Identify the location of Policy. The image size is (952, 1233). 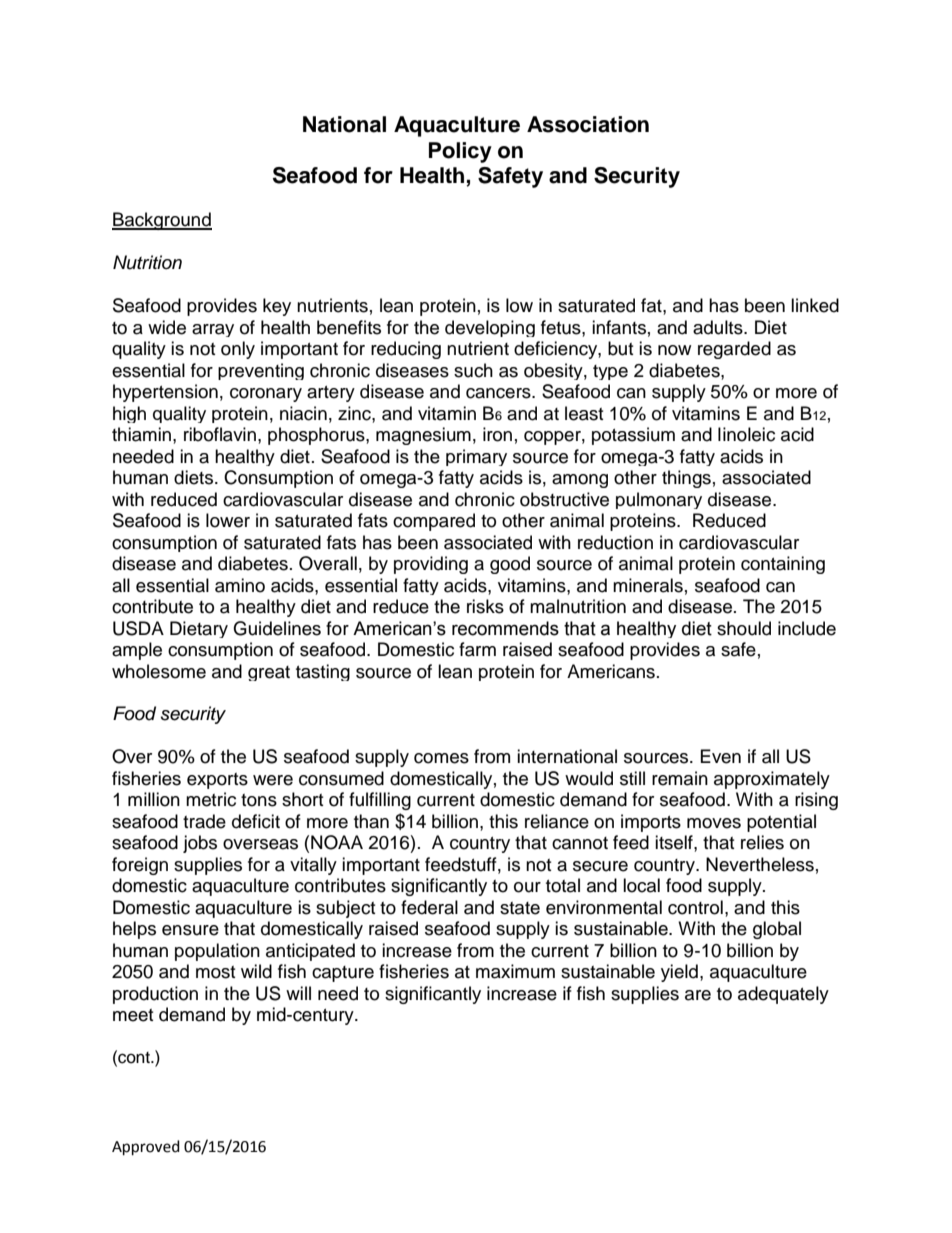
(460, 152).
